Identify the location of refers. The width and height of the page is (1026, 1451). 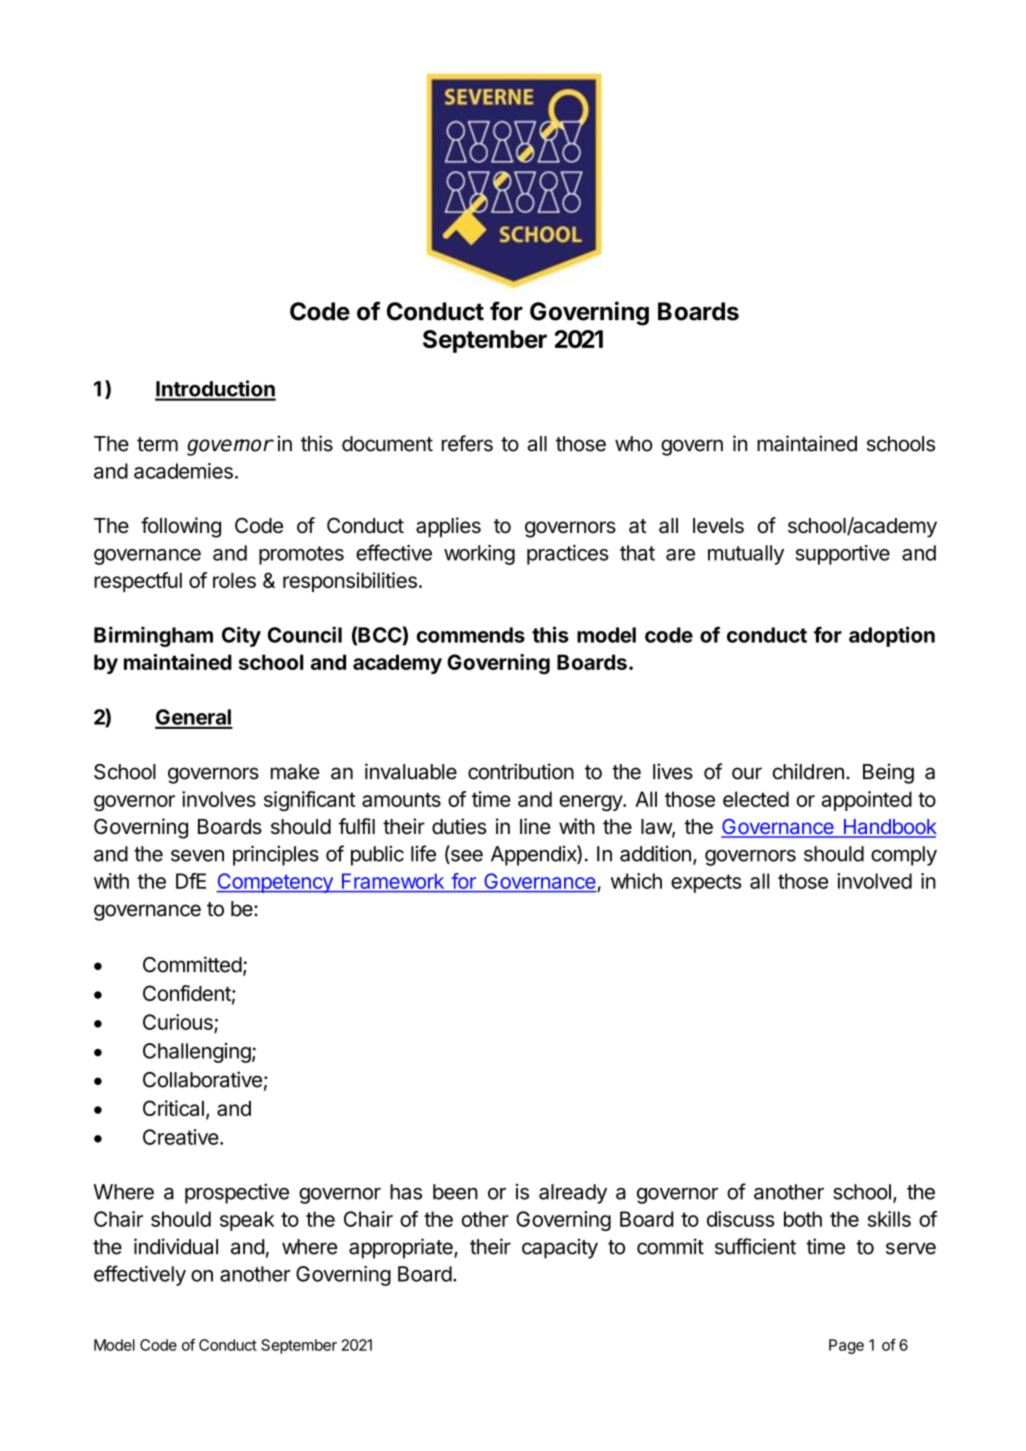
(467, 443).
